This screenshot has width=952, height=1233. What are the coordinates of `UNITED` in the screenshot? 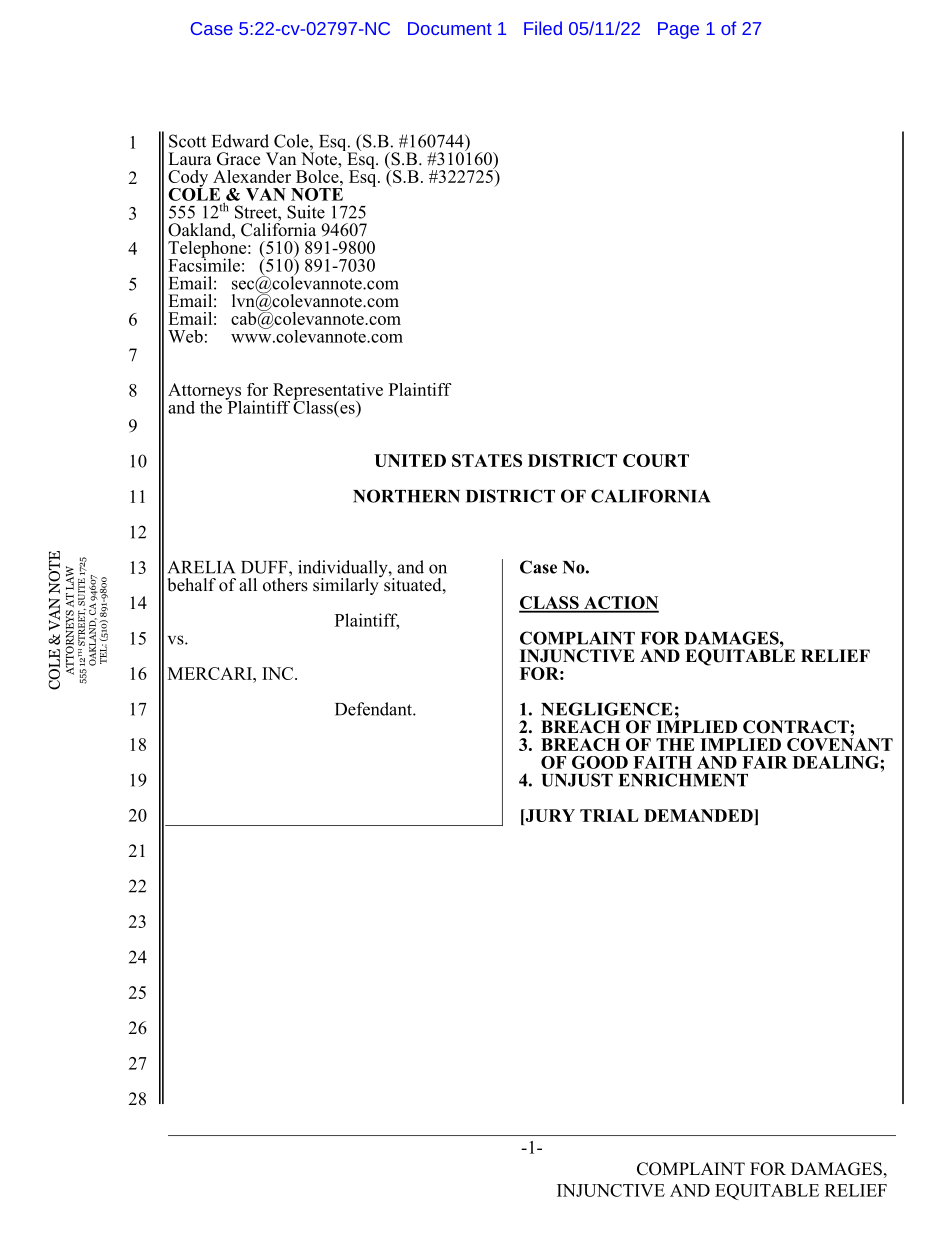 It's located at (410, 460).
